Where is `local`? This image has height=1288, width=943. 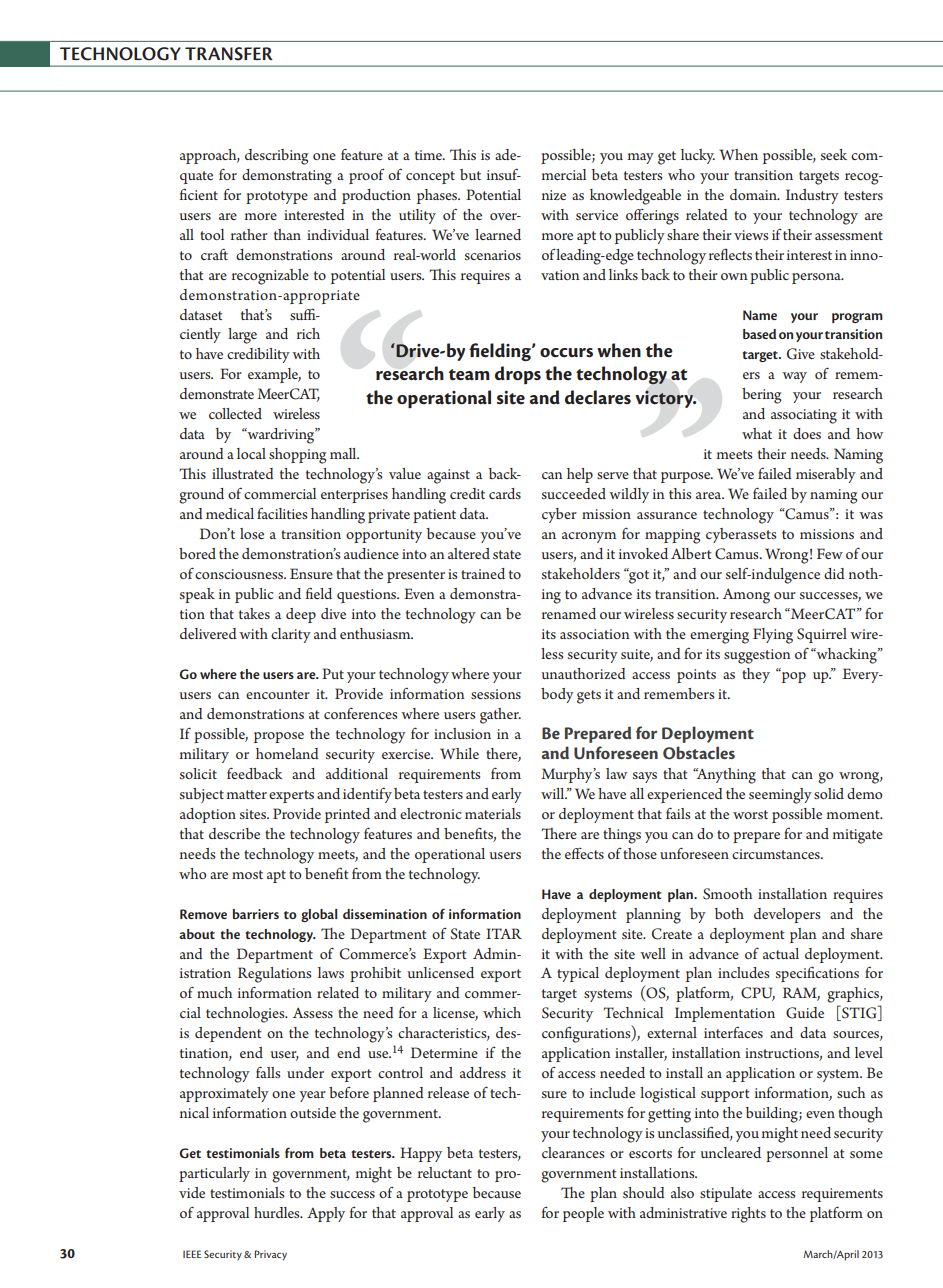 local is located at coordinates (251, 453).
